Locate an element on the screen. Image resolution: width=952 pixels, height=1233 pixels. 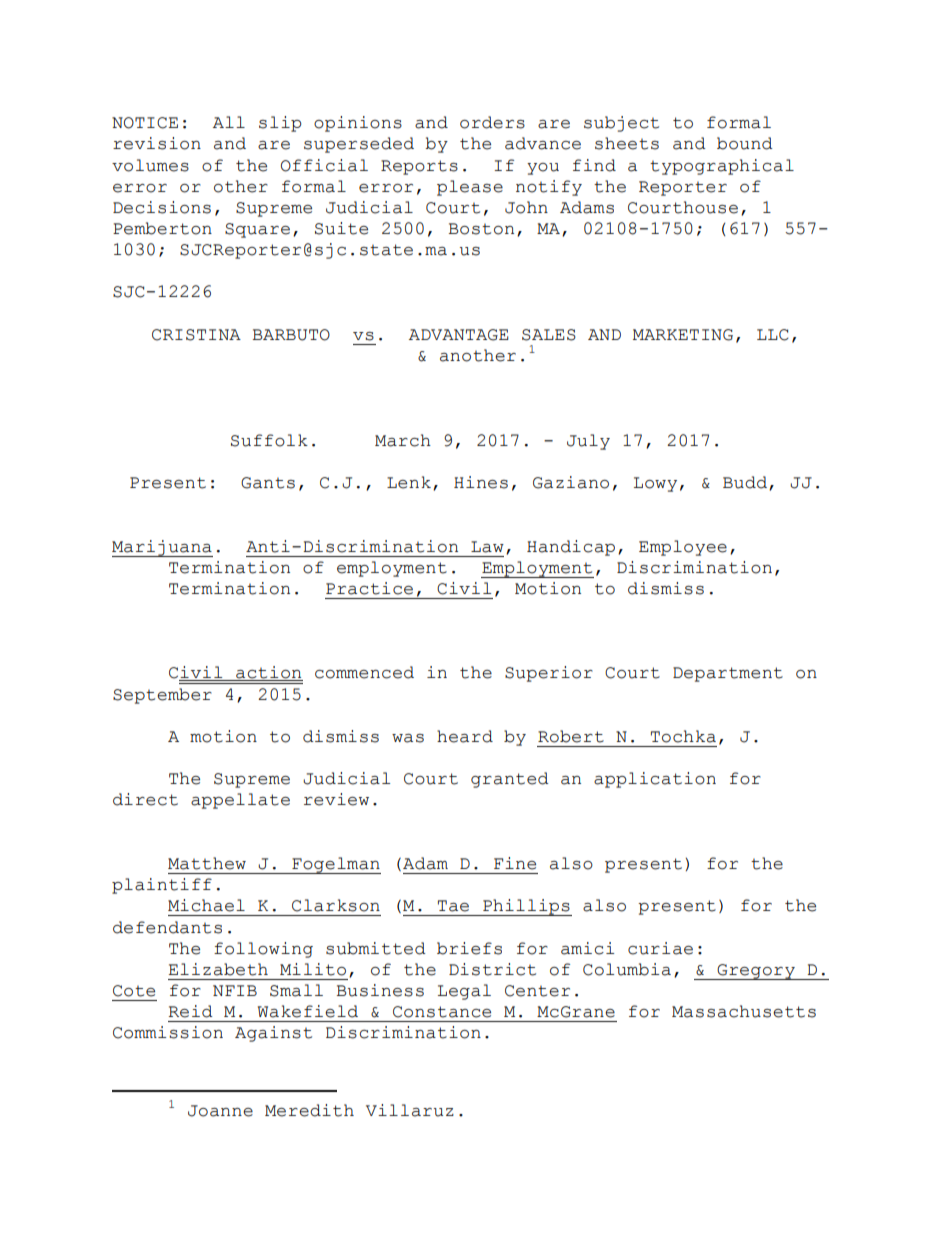
application is located at coordinates (655, 780).
